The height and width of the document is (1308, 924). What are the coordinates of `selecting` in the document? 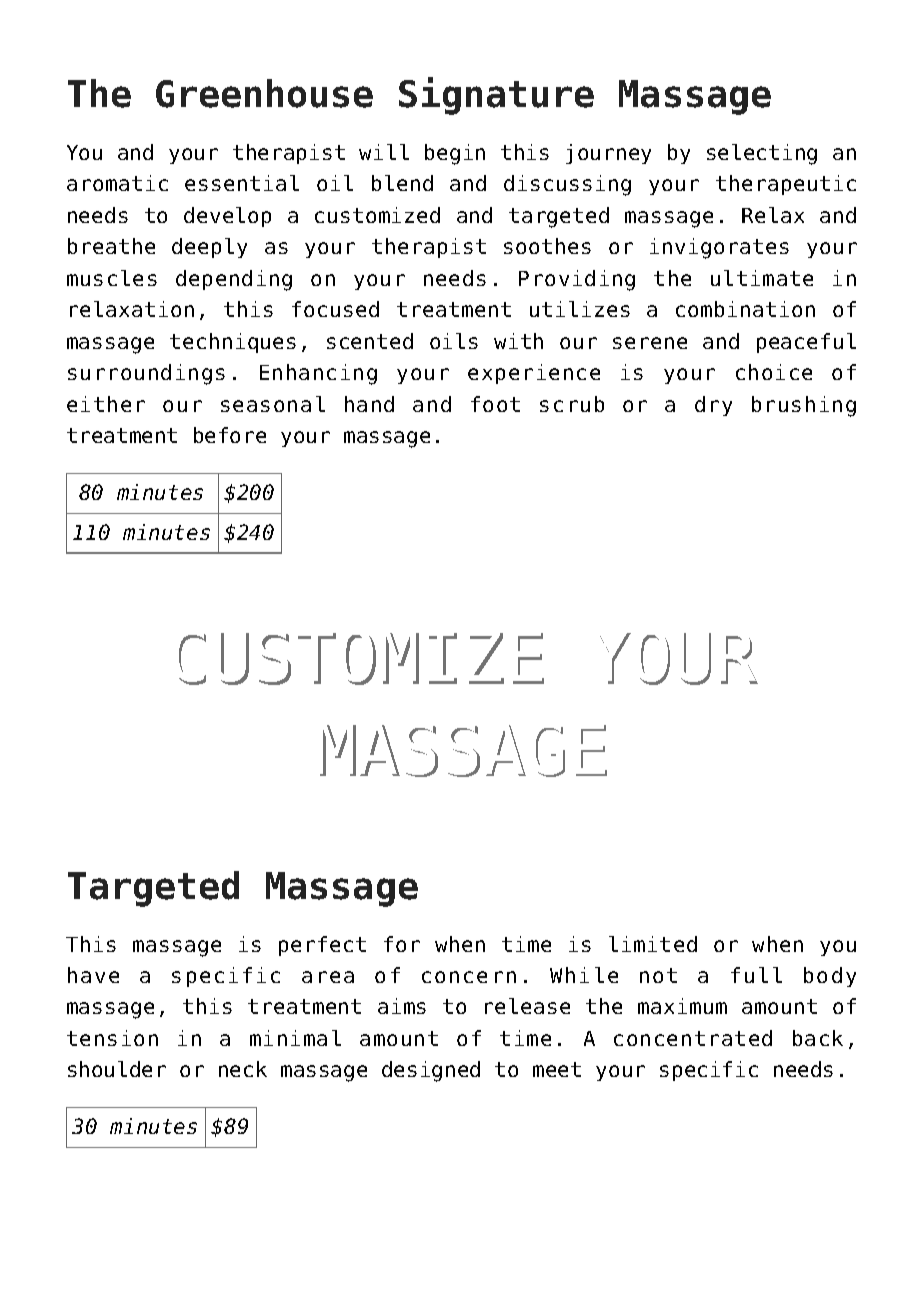 It's located at (762, 154).
